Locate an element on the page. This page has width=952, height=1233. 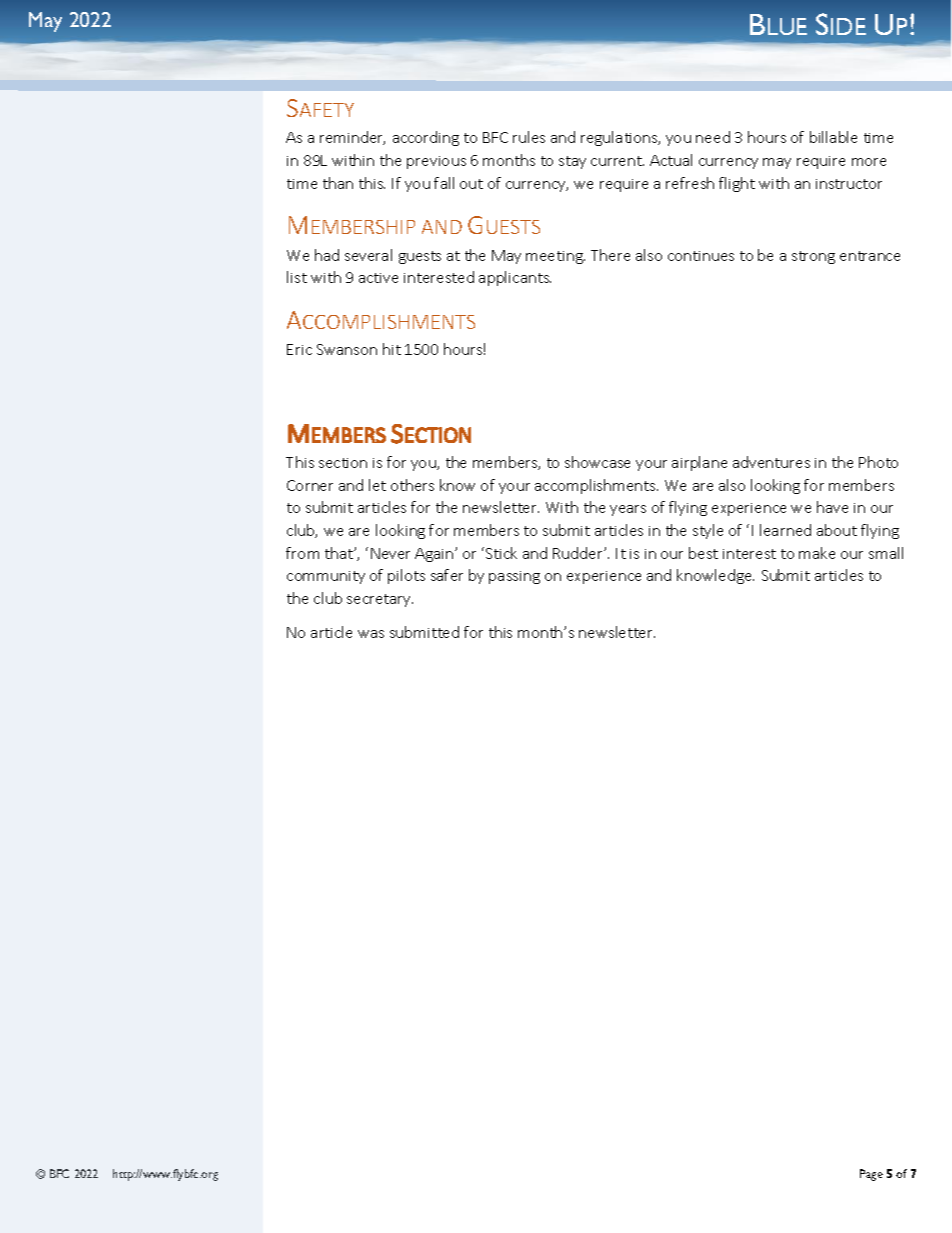
Swanson is located at coordinates (347, 349).
